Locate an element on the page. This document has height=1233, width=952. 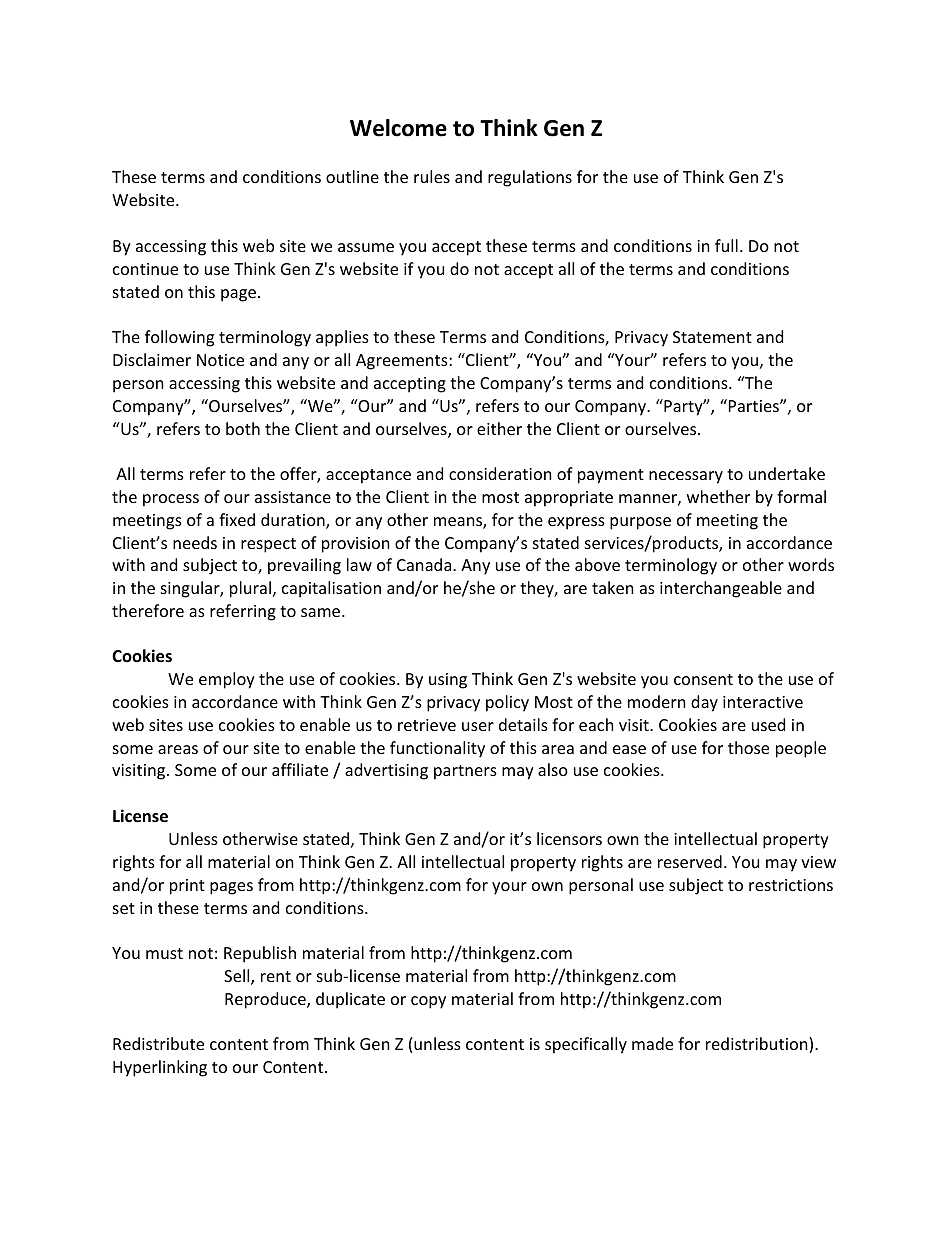
Parties is located at coordinates (755, 406).
